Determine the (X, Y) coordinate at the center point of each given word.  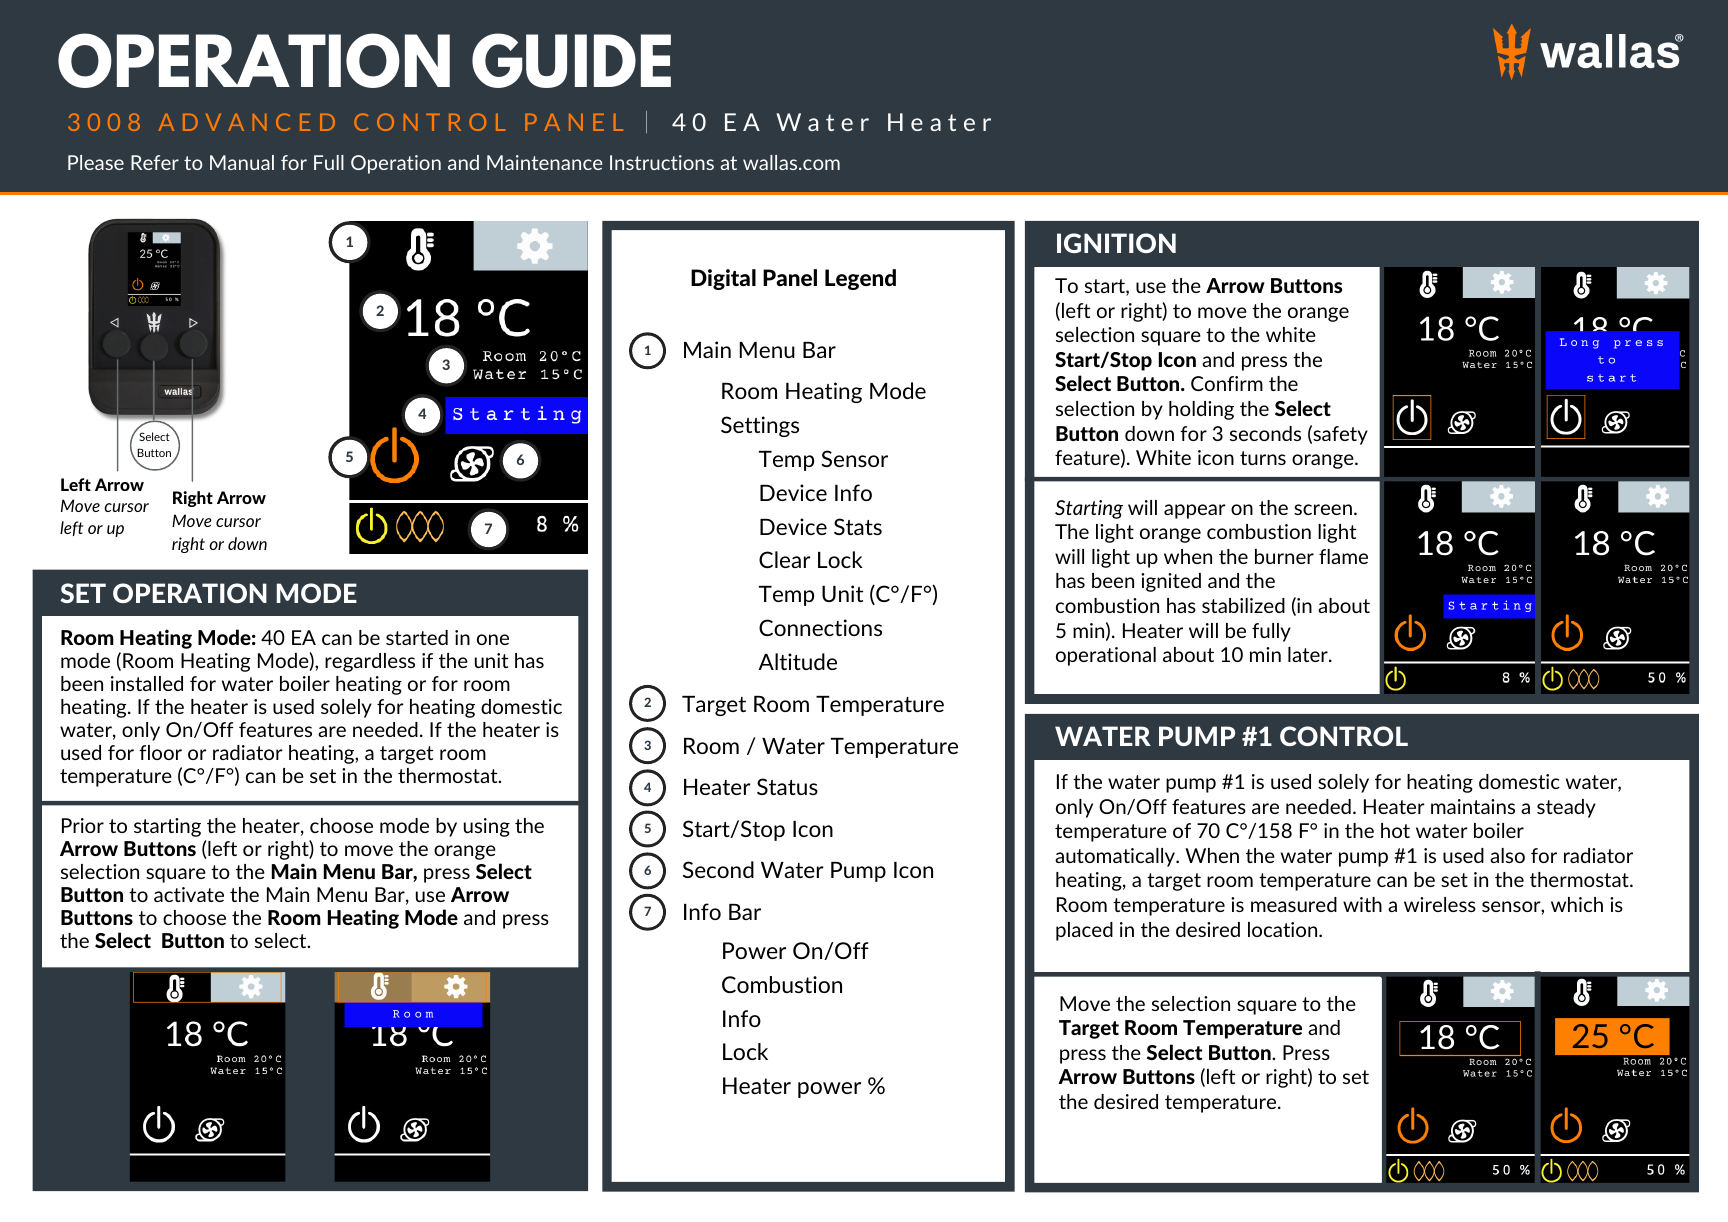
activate (189, 894)
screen (1323, 509)
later (1309, 654)
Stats (858, 526)
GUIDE (571, 60)
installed (147, 683)
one (493, 639)
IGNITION (1116, 243)
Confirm (1227, 383)
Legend (860, 279)
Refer (155, 162)
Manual (242, 162)
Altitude (797, 661)
